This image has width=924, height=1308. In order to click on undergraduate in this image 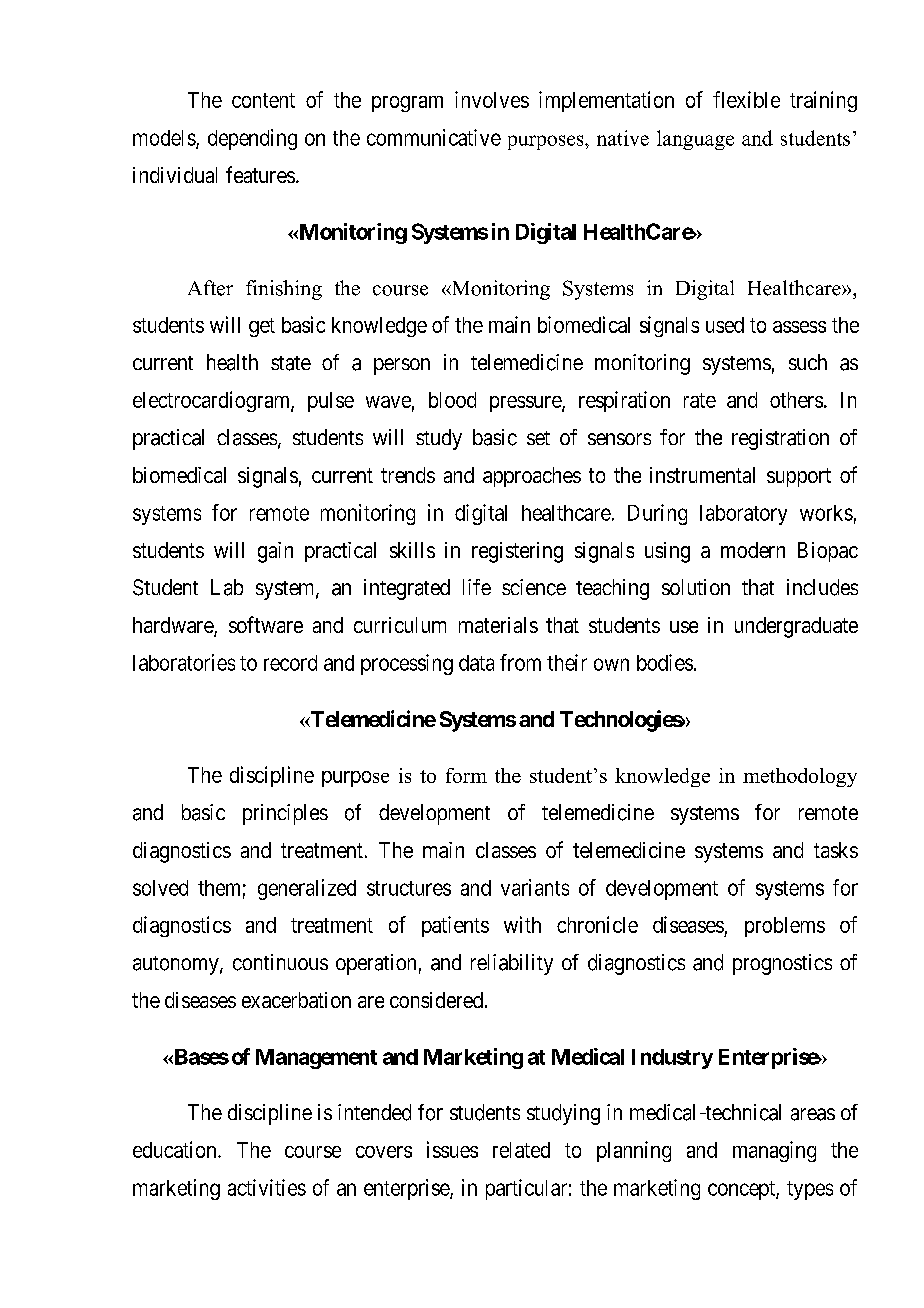, I will do `click(796, 627)`.
